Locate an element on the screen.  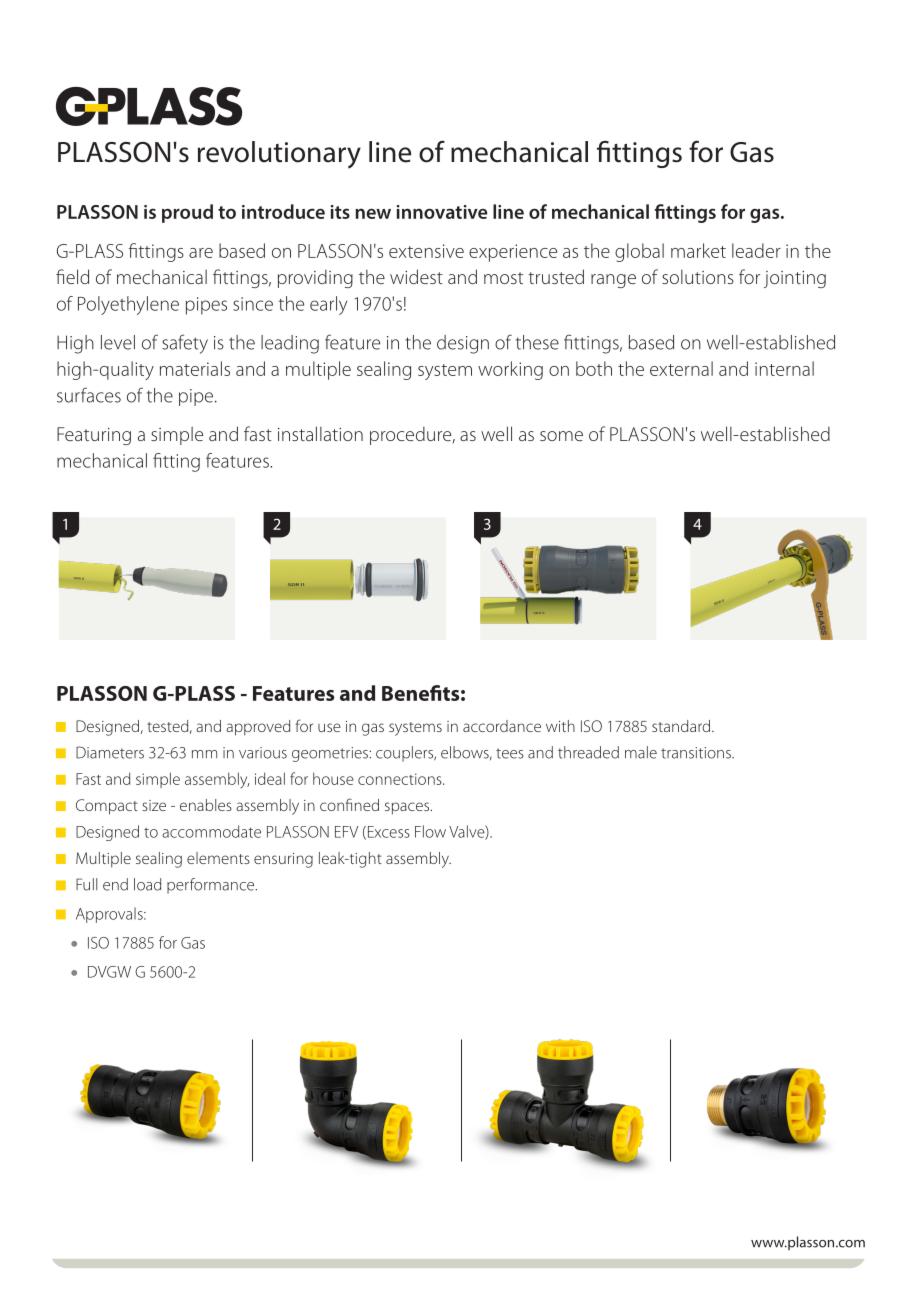
proud is located at coordinates (187, 213).
